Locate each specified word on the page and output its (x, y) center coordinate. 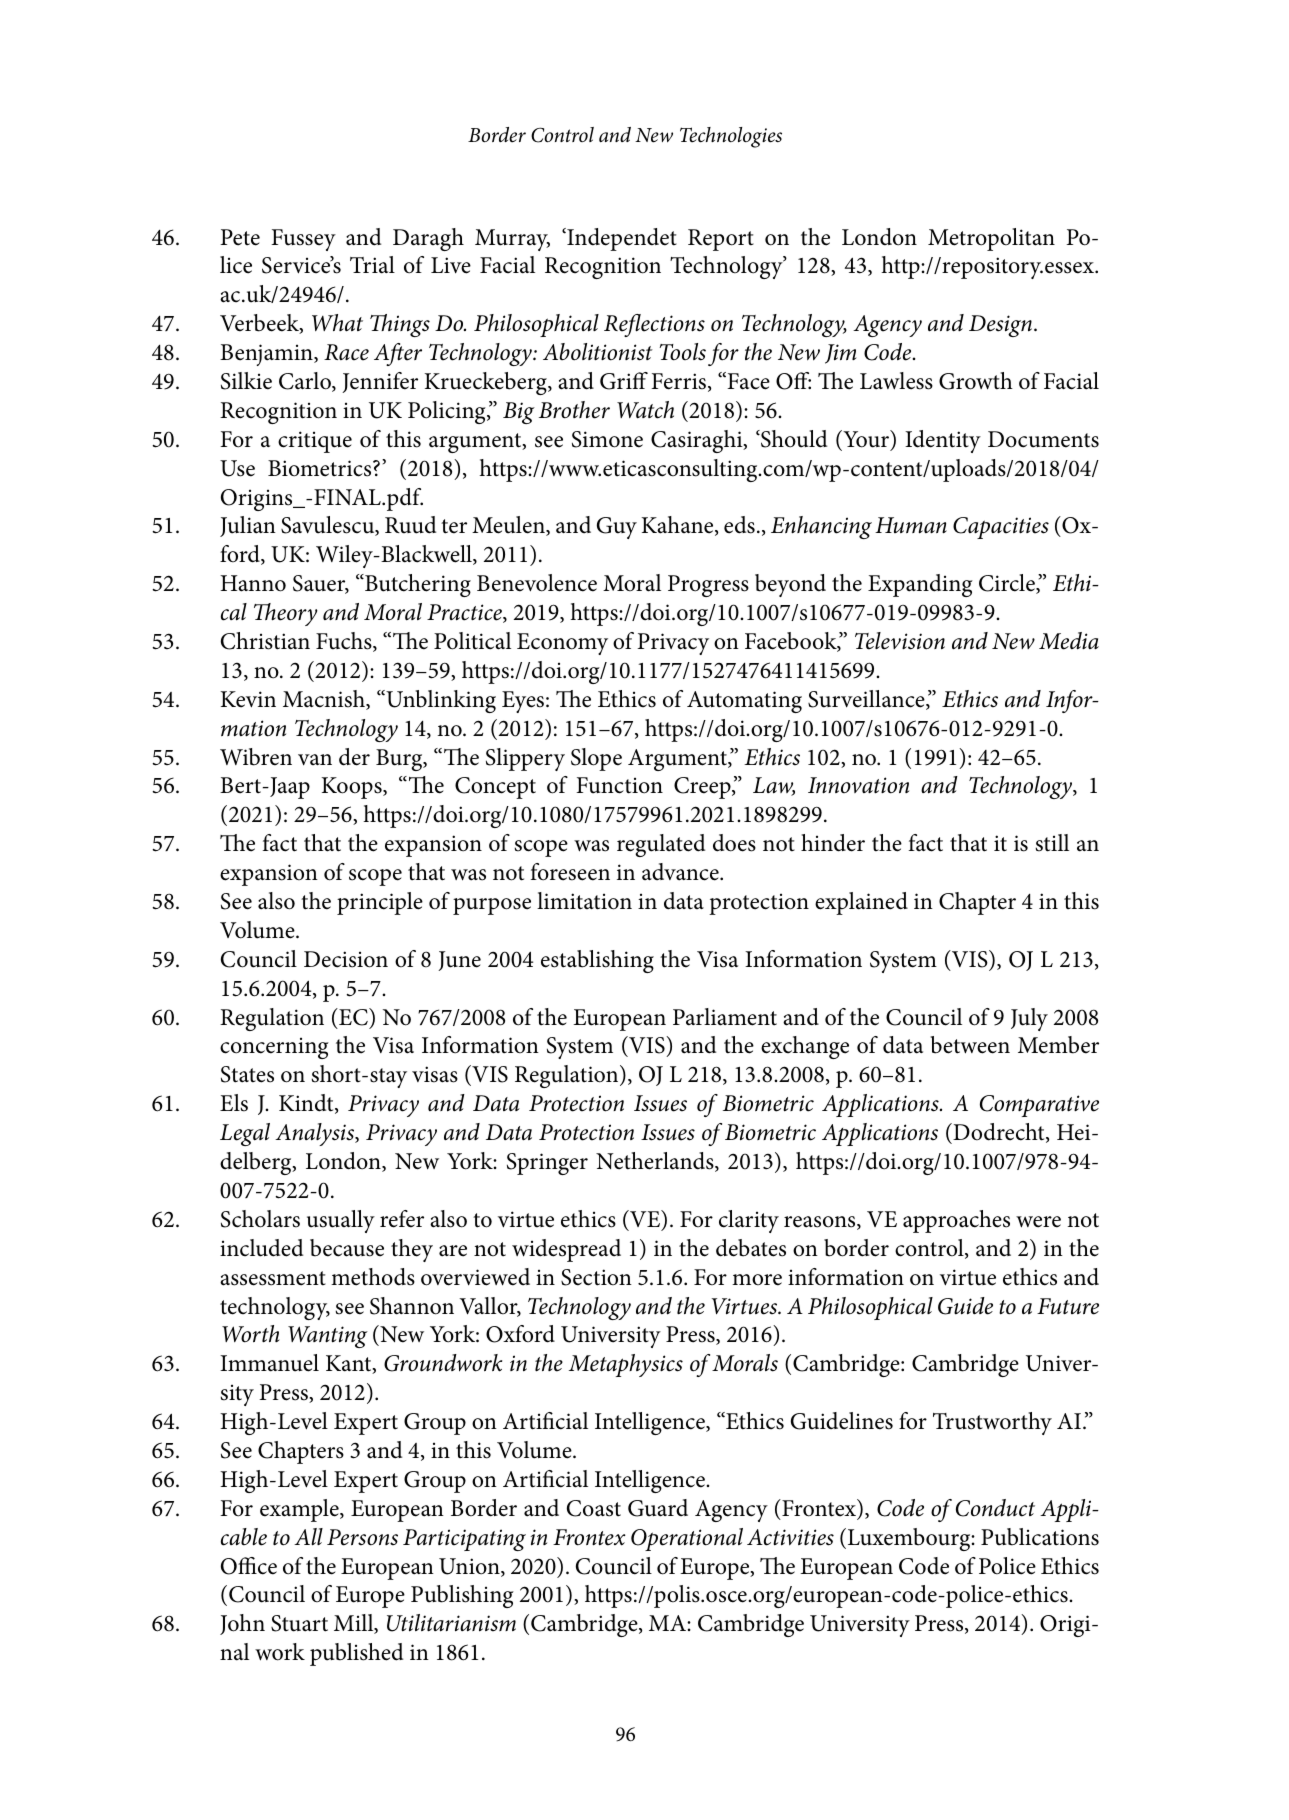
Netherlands (656, 1162)
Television (900, 641)
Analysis (316, 1134)
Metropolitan (991, 239)
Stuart (299, 1623)
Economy (562, 644)
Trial (372, 265)
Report (721, 240)
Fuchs (345, 642)
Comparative (1039, 1106)
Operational (687, 1539)
